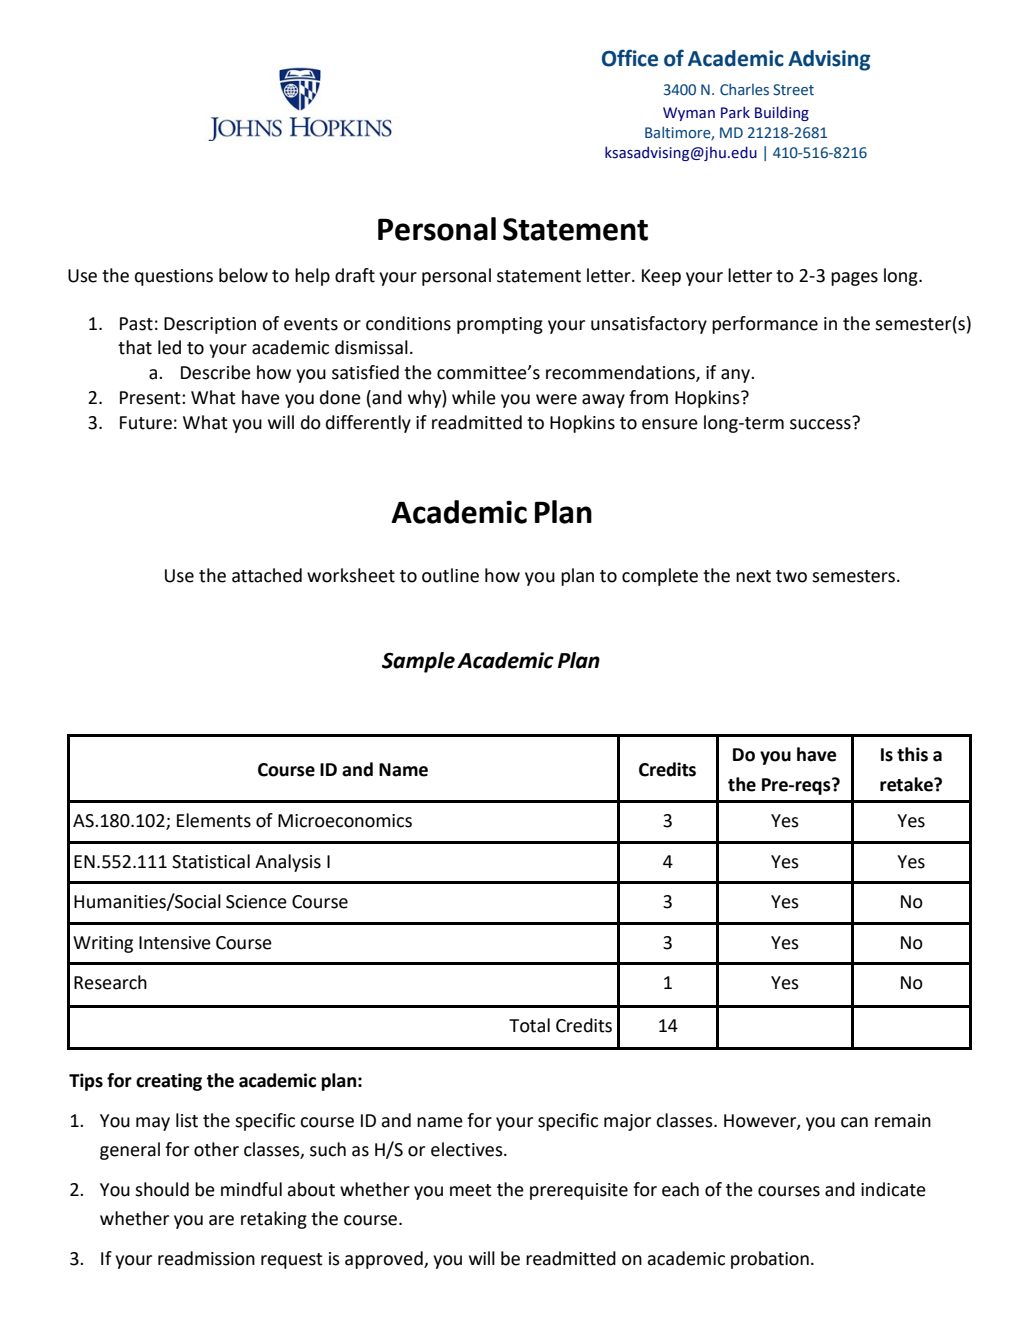  What do you see at coordinates (793, 90) in the image?
I see `Street` at bounding box center [793, 90].
